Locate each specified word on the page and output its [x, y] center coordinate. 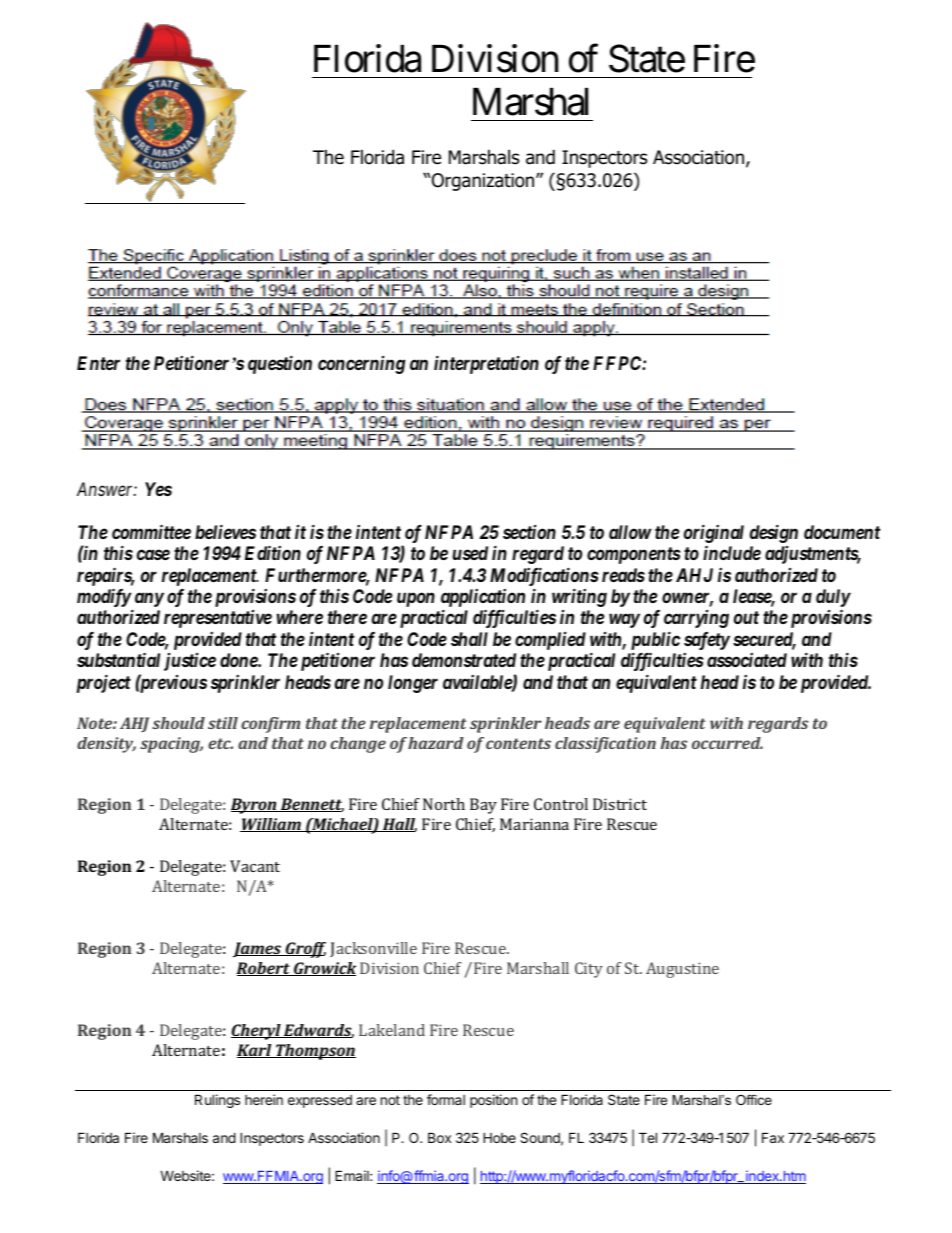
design [774, 533]
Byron [255, 806]
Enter [98, 363]
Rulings [217, 1101]
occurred [727, 743]
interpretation [486, 365]
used [470, 553]
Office [754, 1100]
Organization [483, 182]
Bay [483, 806]
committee [151, 531]
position [493, 1101]
